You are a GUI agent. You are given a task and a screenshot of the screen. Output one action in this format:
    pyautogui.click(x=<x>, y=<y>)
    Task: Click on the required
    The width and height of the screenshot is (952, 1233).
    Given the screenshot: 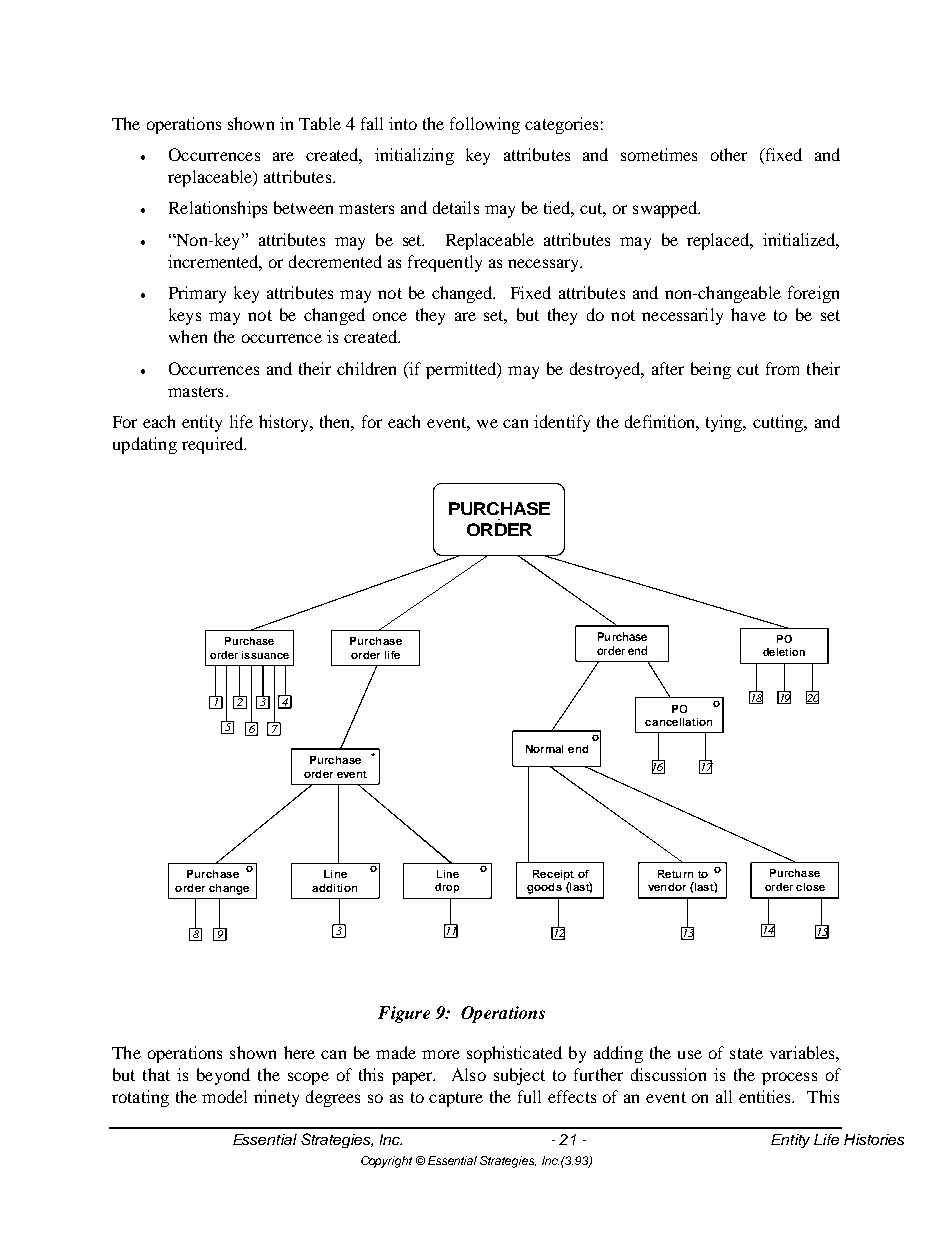 What is the action you would take?
    pyautogui.click(x=214, y=445)
